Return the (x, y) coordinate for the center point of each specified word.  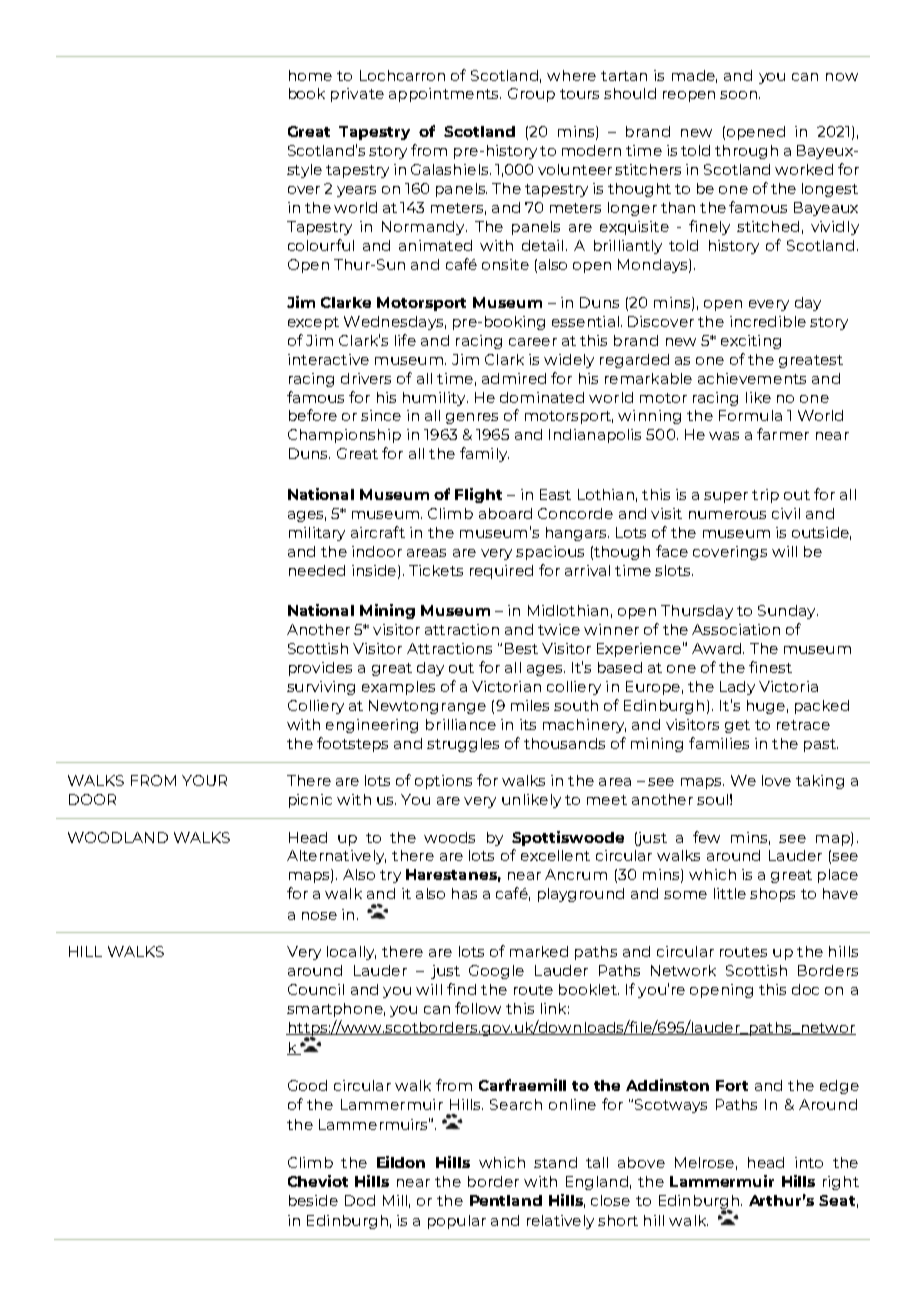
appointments (445, 95)
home (310, 75)
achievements (752, 378)
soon (738, 95)
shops (772, 895)
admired (514, 378)
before (313, 415)
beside (313, 1200)
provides (320, 669)
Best (521, 648)
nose (319, 916)
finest (770, 667)
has (464, 893)
